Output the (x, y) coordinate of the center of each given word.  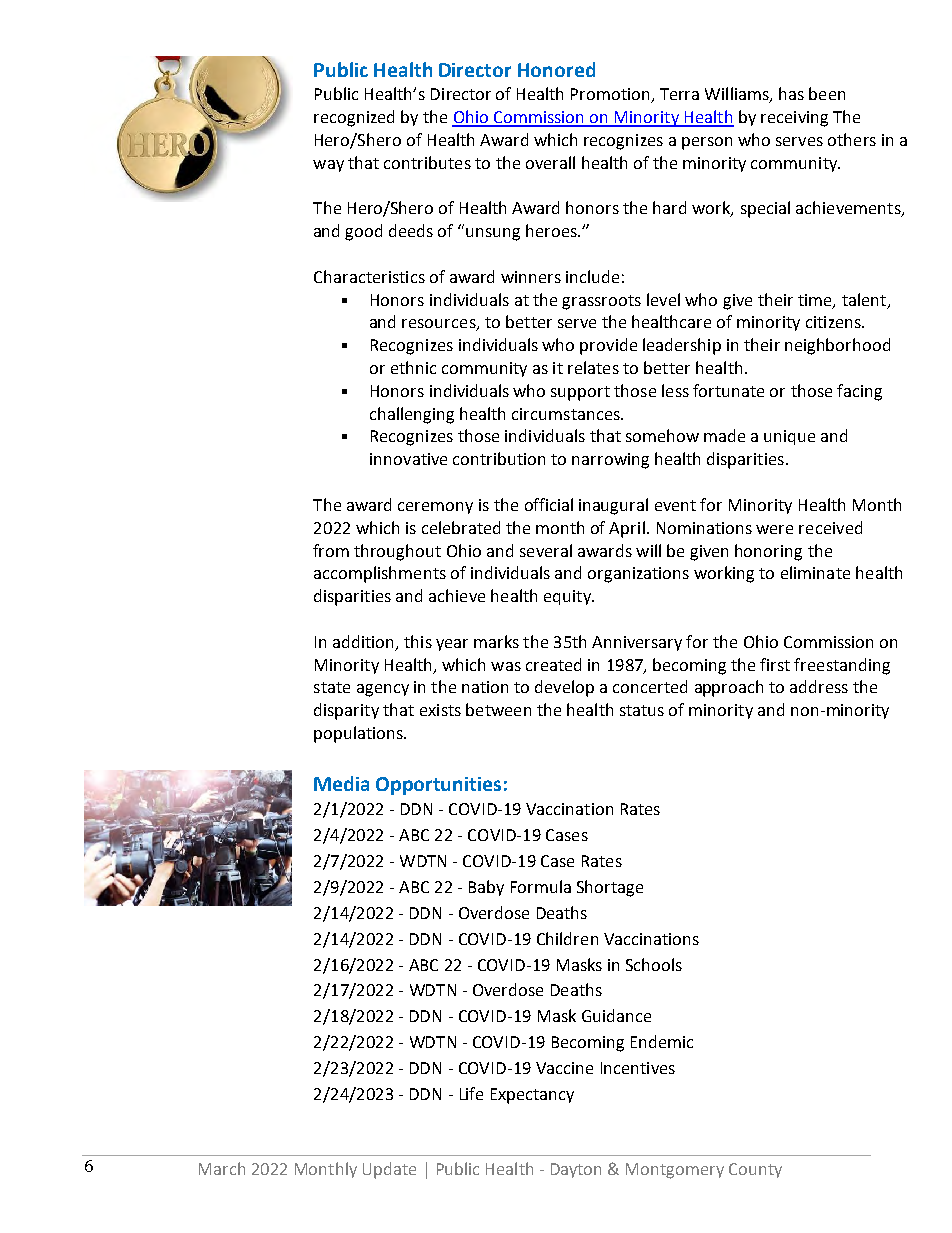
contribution (499, 458)
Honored (556, 69)
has (791, 93)
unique (789, 437)
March (222, 1168)
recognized (354, 118)
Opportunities (438, 786)
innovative (408, 459)
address (819, 686)
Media (341, 783)
